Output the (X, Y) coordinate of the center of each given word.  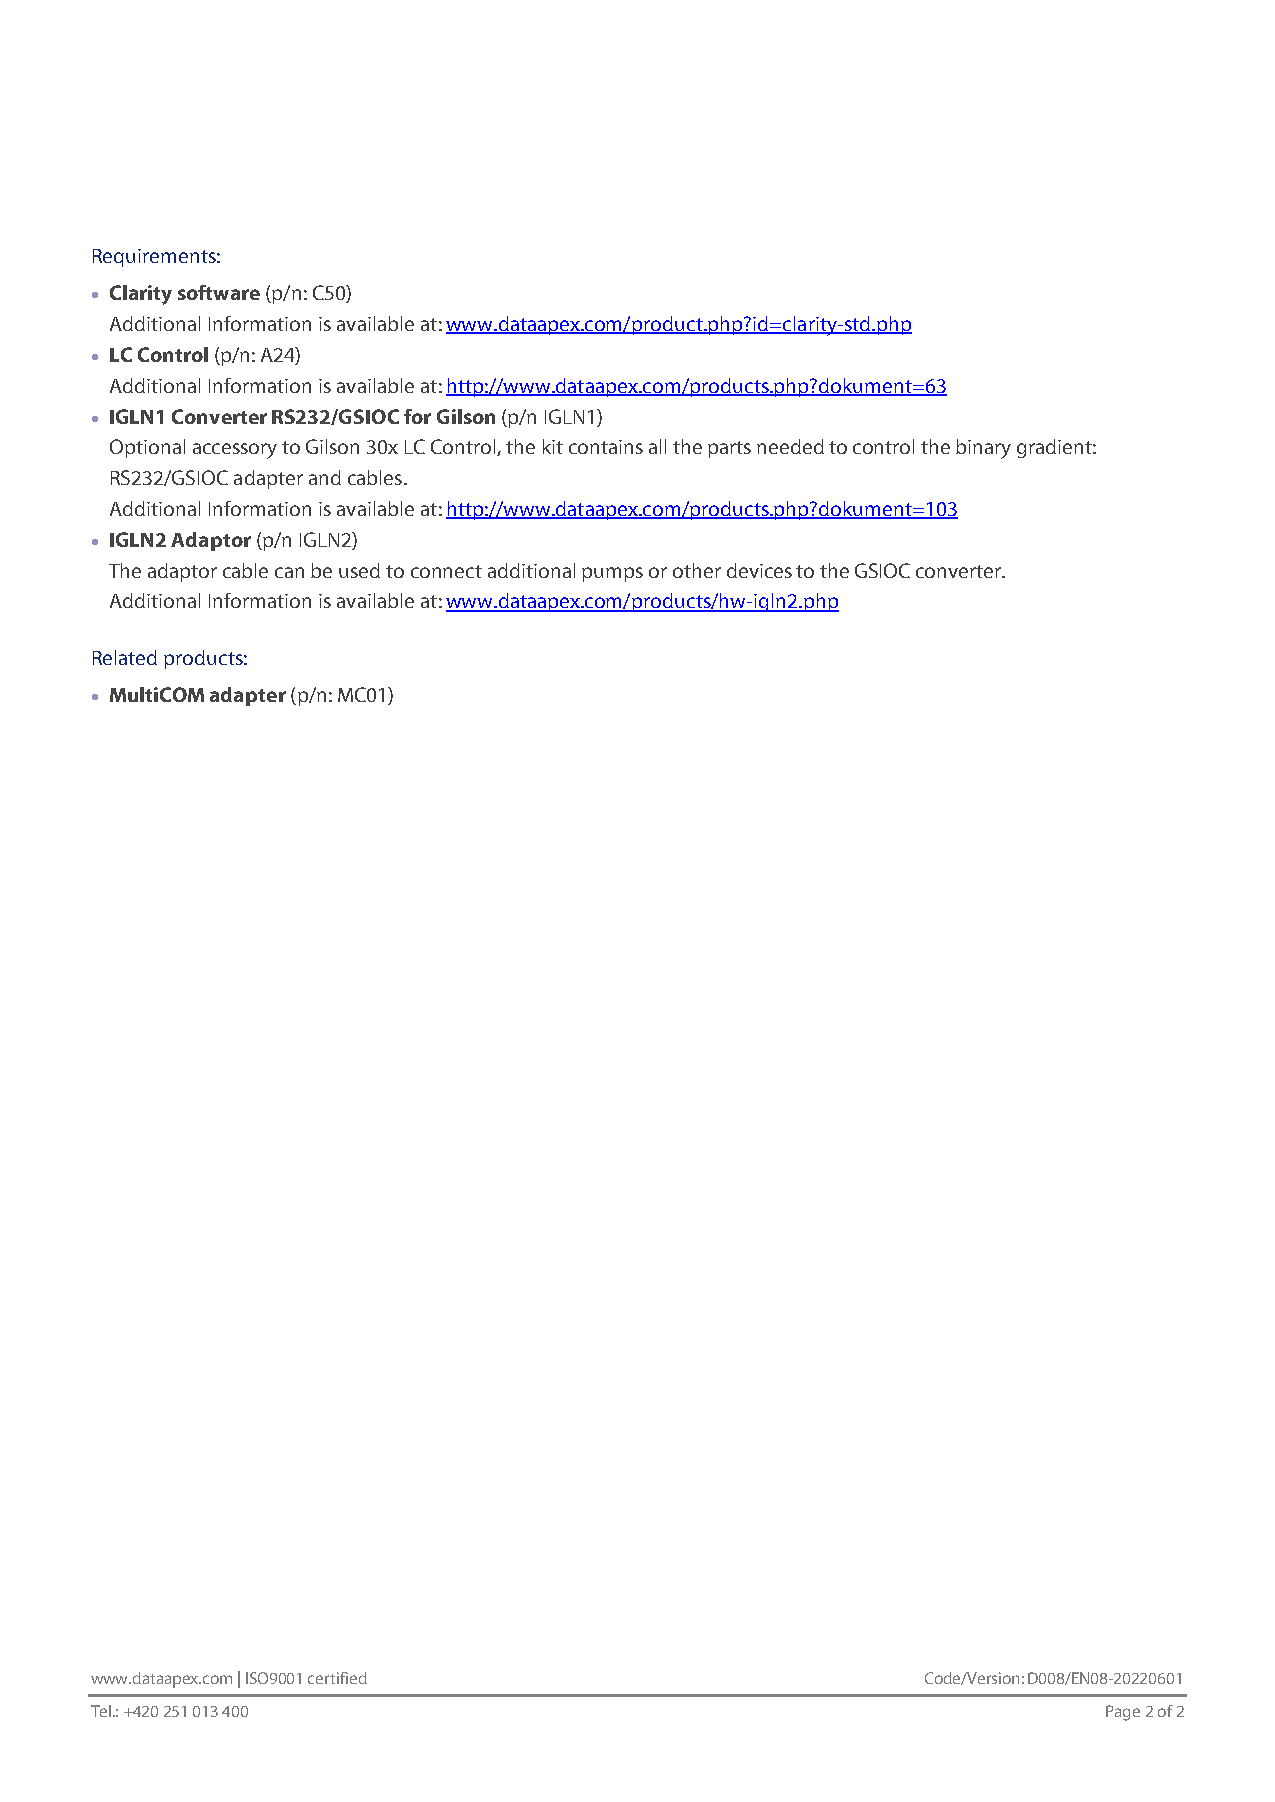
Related (125, 657)
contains (606, 447)
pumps (612, 574)
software (219, 292)
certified (337, 1678)
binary (983, 449)
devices (759, 570)
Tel (102, 1711)
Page (1123, 1713)
